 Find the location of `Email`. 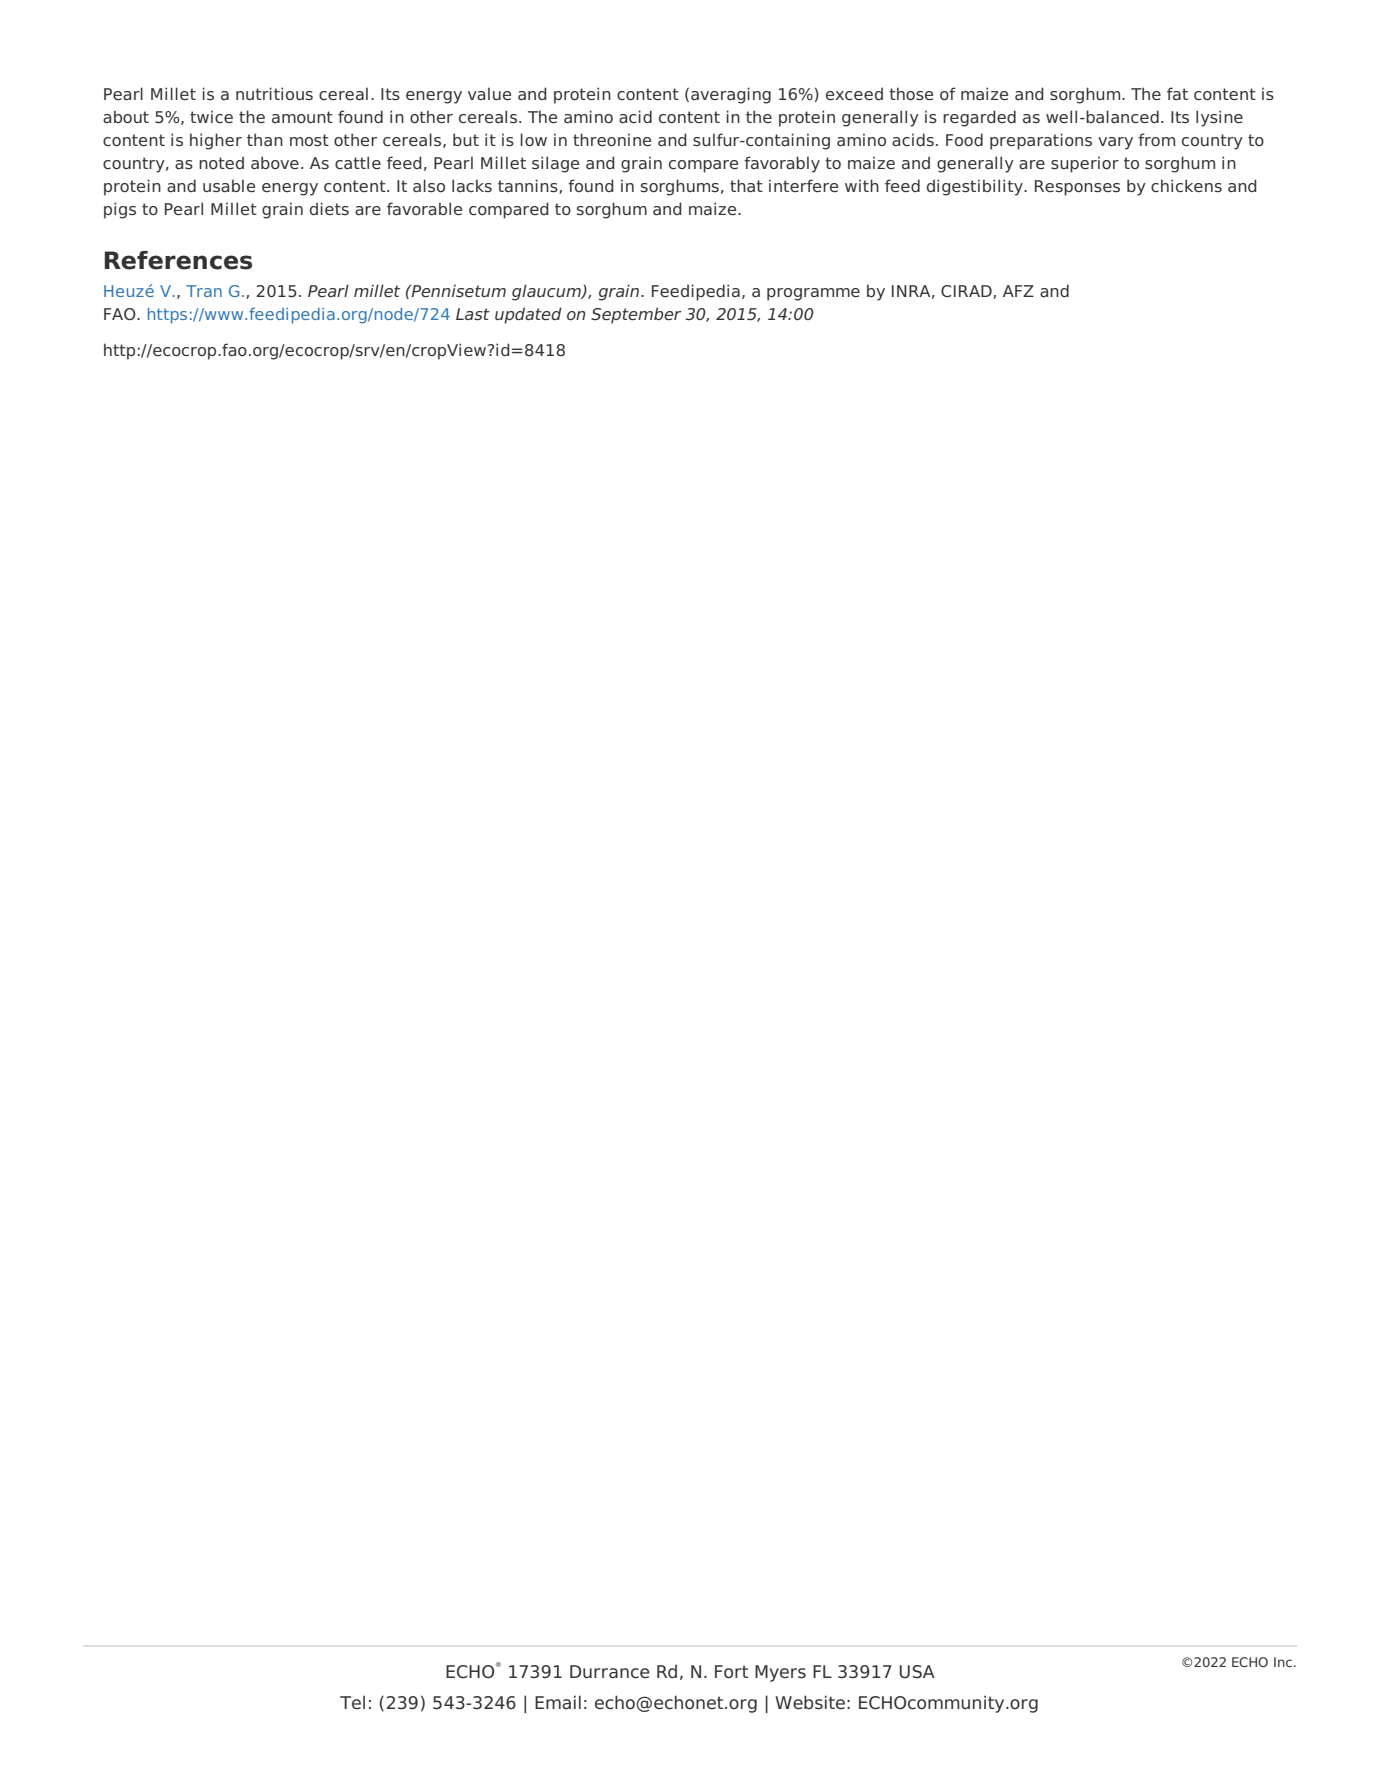

Email is located at coordinates (558, 1702).
